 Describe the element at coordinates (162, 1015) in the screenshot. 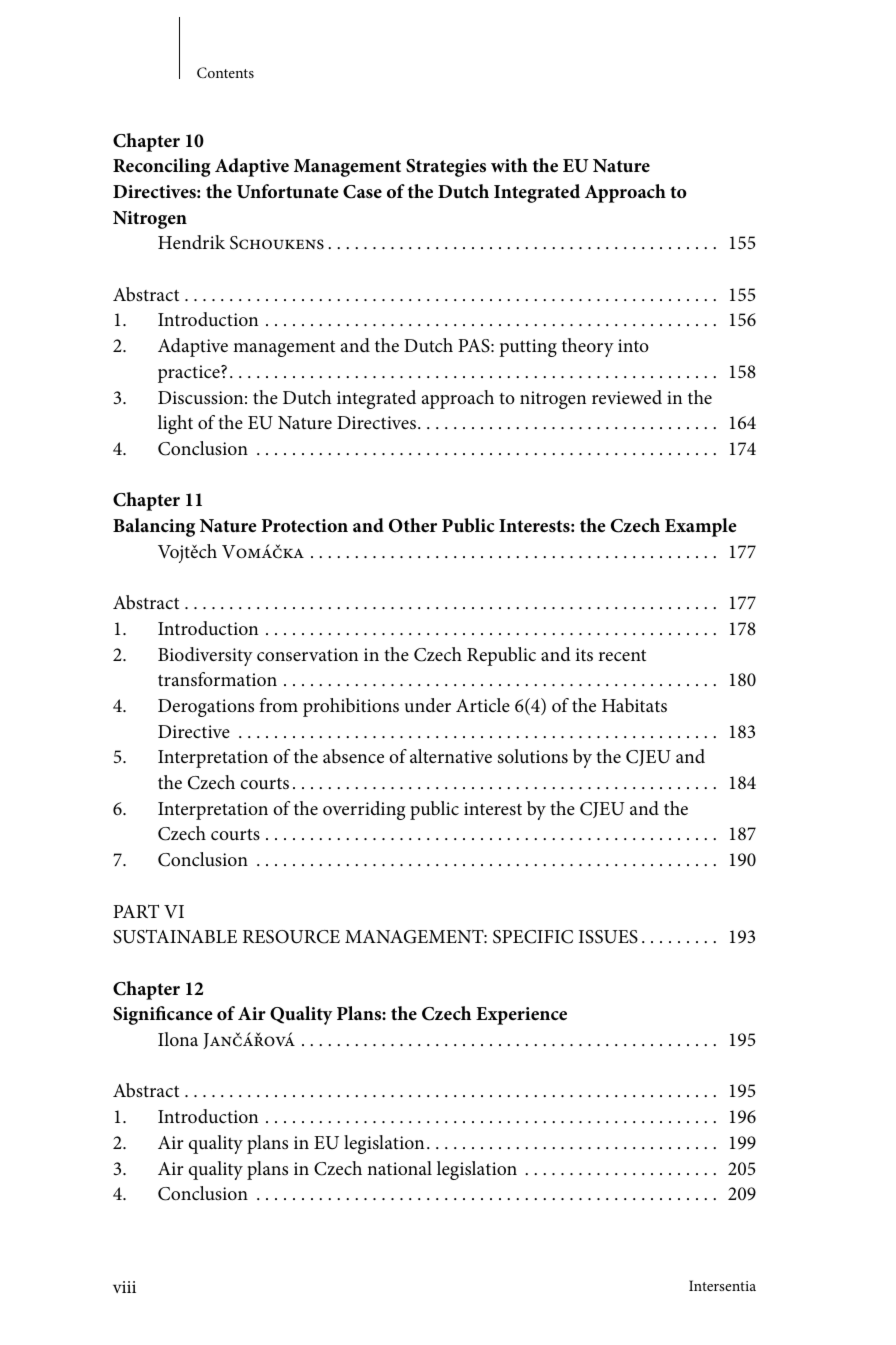

I see `Significance` at that location.
